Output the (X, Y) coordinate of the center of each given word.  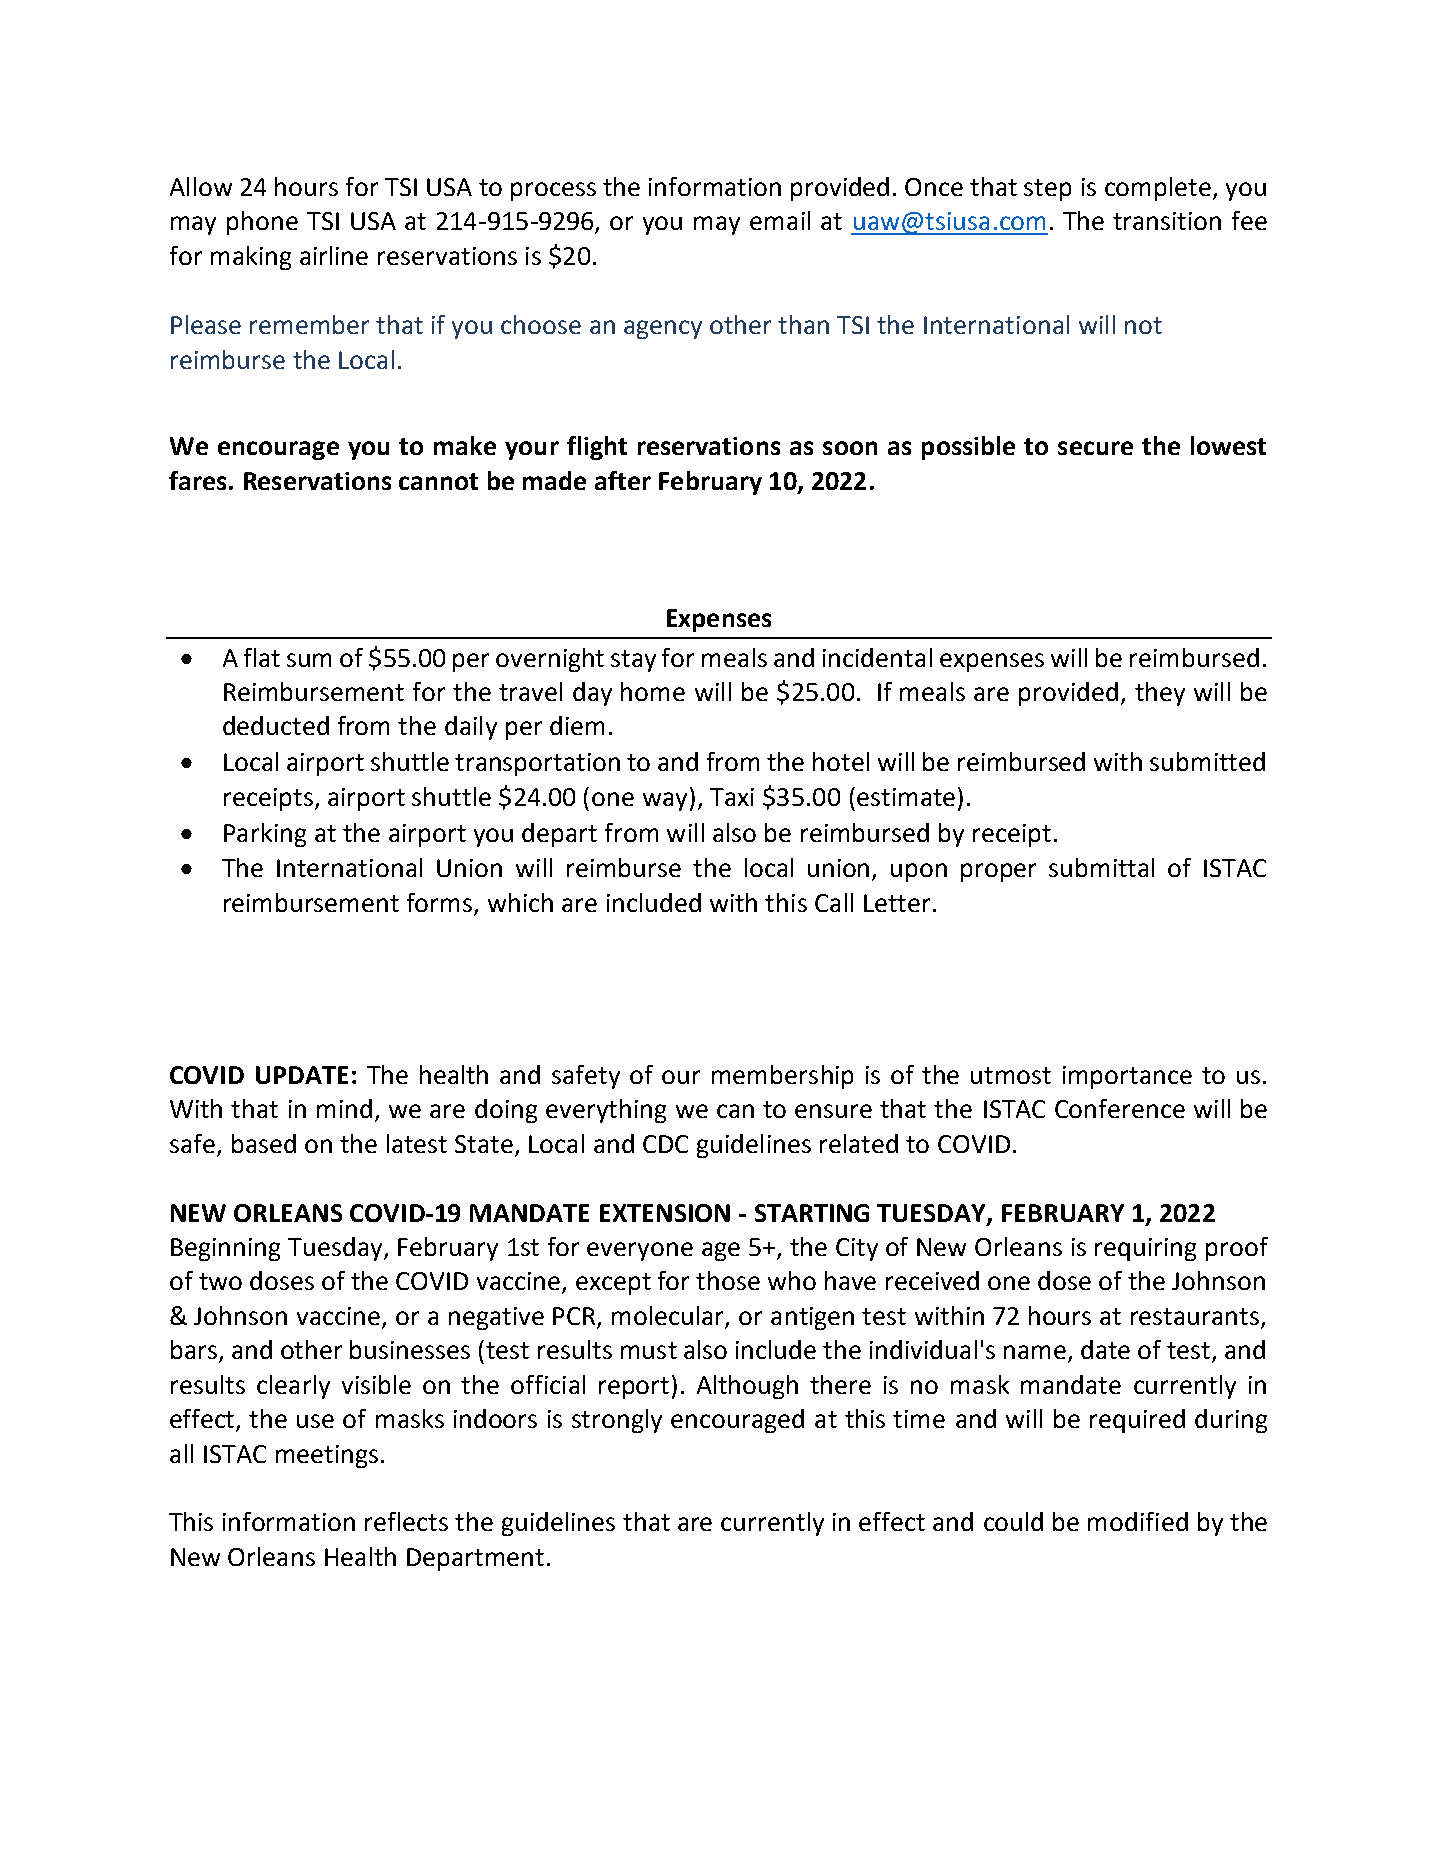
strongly (617, 1421)
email (780, 220)
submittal (1101, 867)
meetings (327, 1456)
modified (1138, 1521)
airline (334, 255)
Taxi (732, 797)
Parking (265, 835)
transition (1167, 221)
